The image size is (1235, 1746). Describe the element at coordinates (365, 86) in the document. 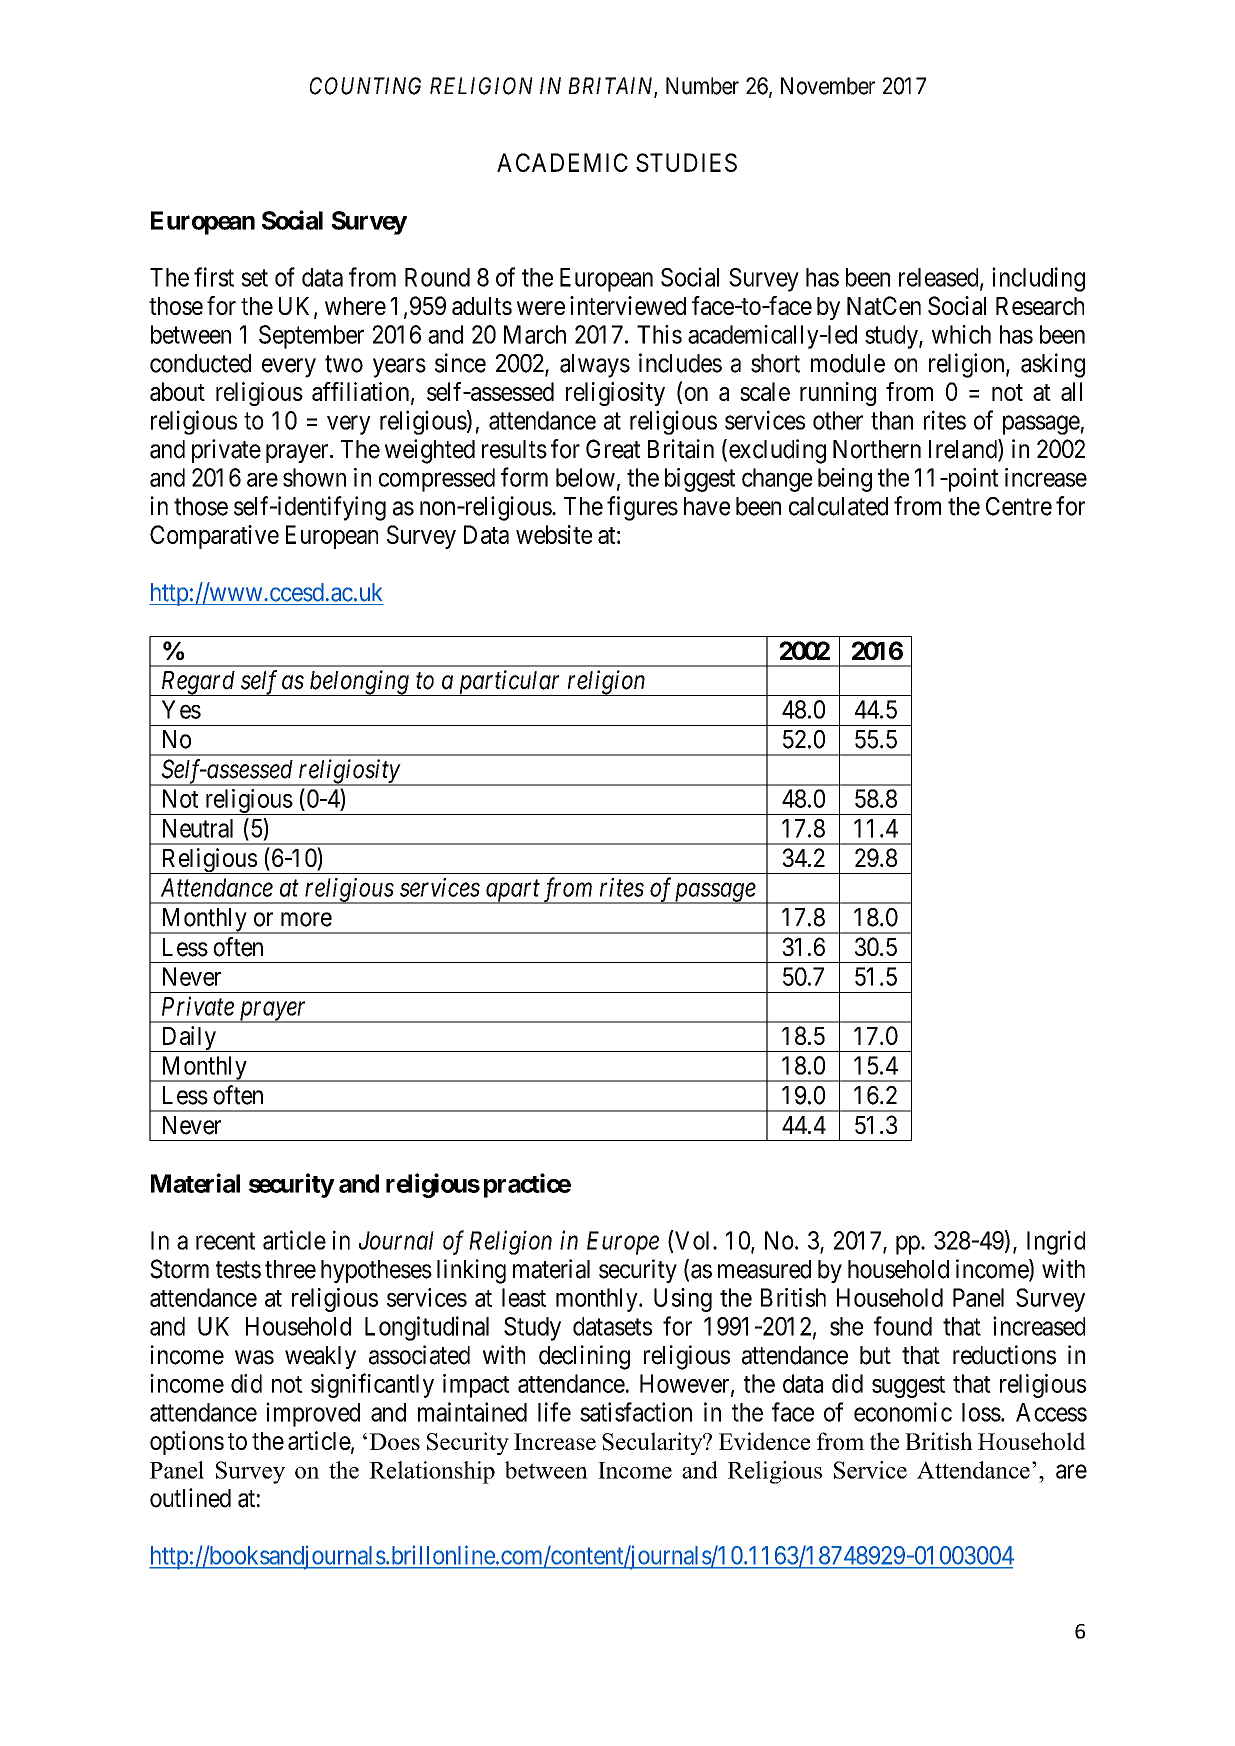

I see `COUNTING` at that location.
